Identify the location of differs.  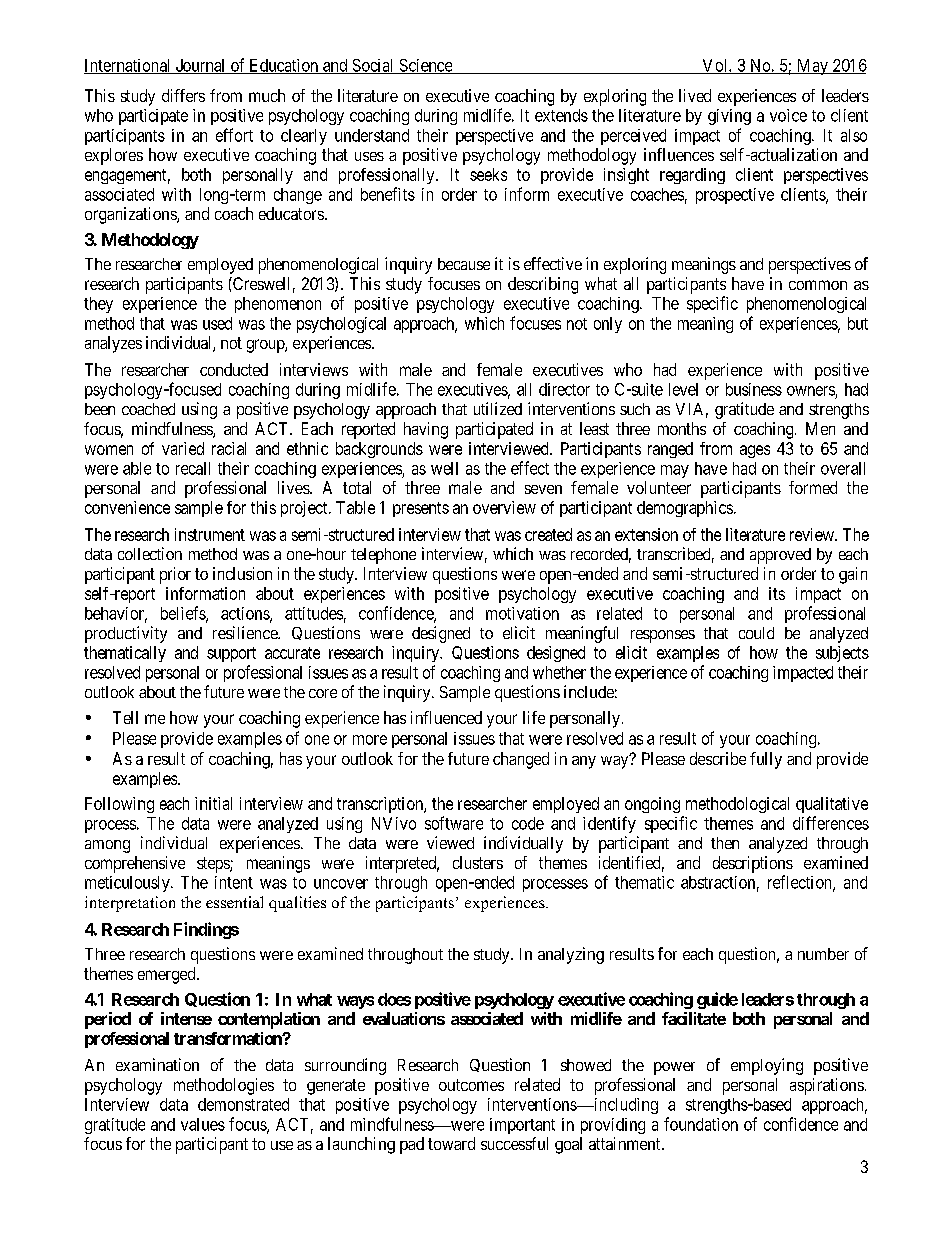
(183, 95).
